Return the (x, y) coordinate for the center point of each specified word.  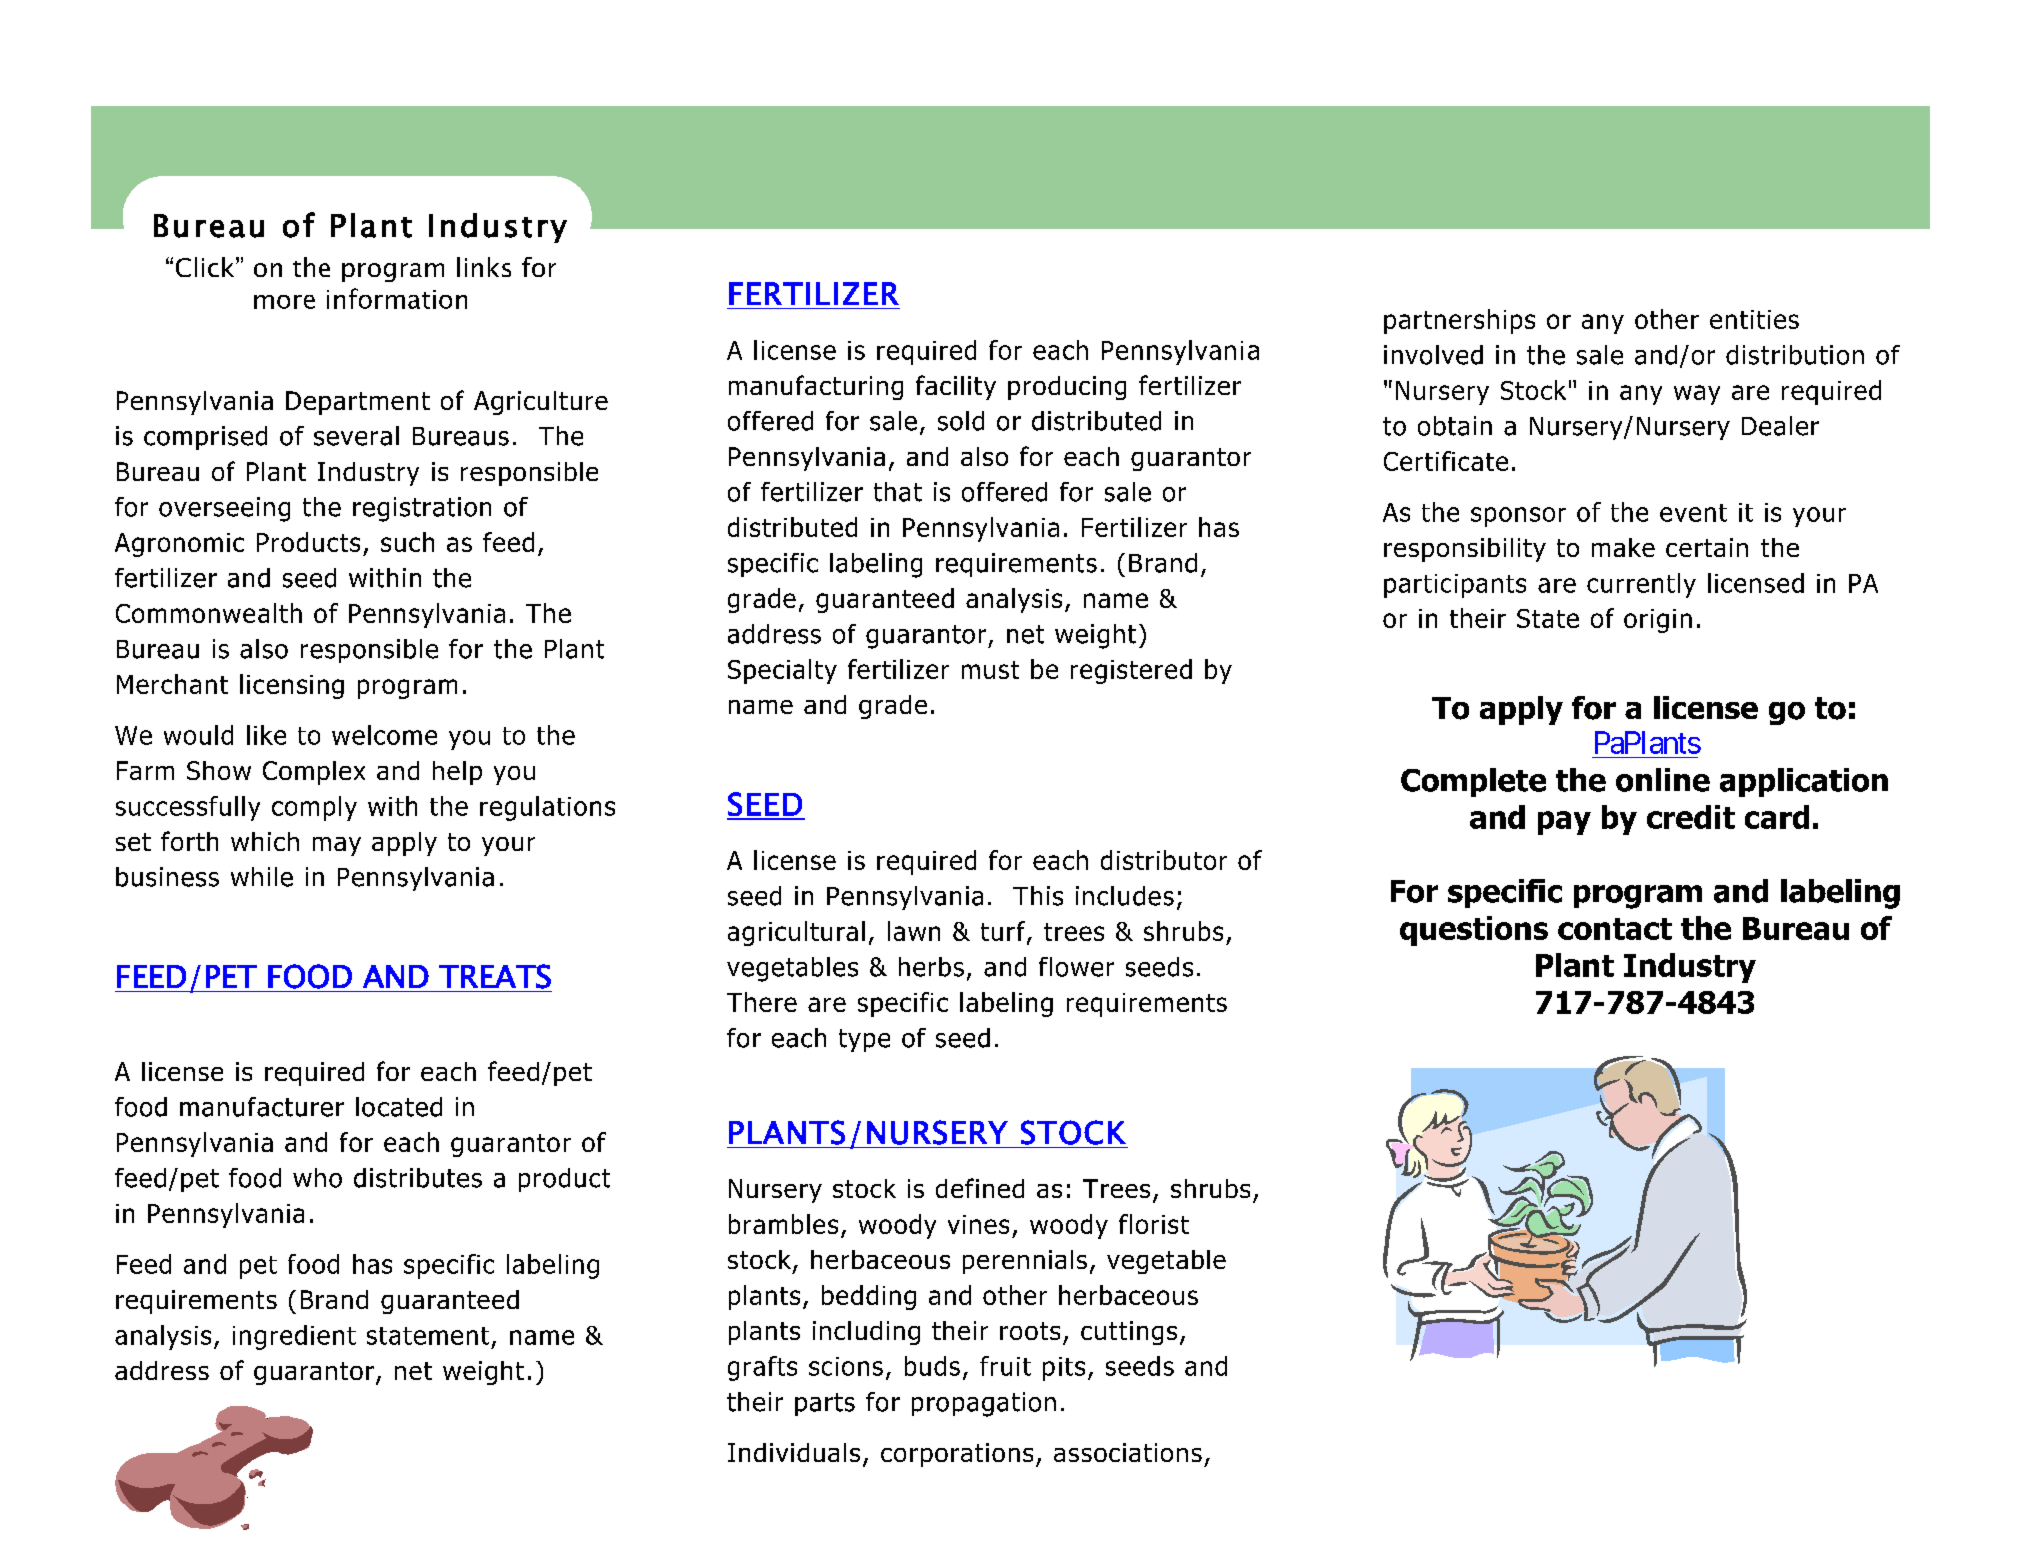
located (399, 1107)
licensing (292, 686)
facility (956, 387)
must (990, 670)
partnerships (1459, 321)
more (284, 302)
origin (1658, 621)
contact (1615, 929)
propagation (984, 1404)
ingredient (294, 1337)
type (864, 1040)
